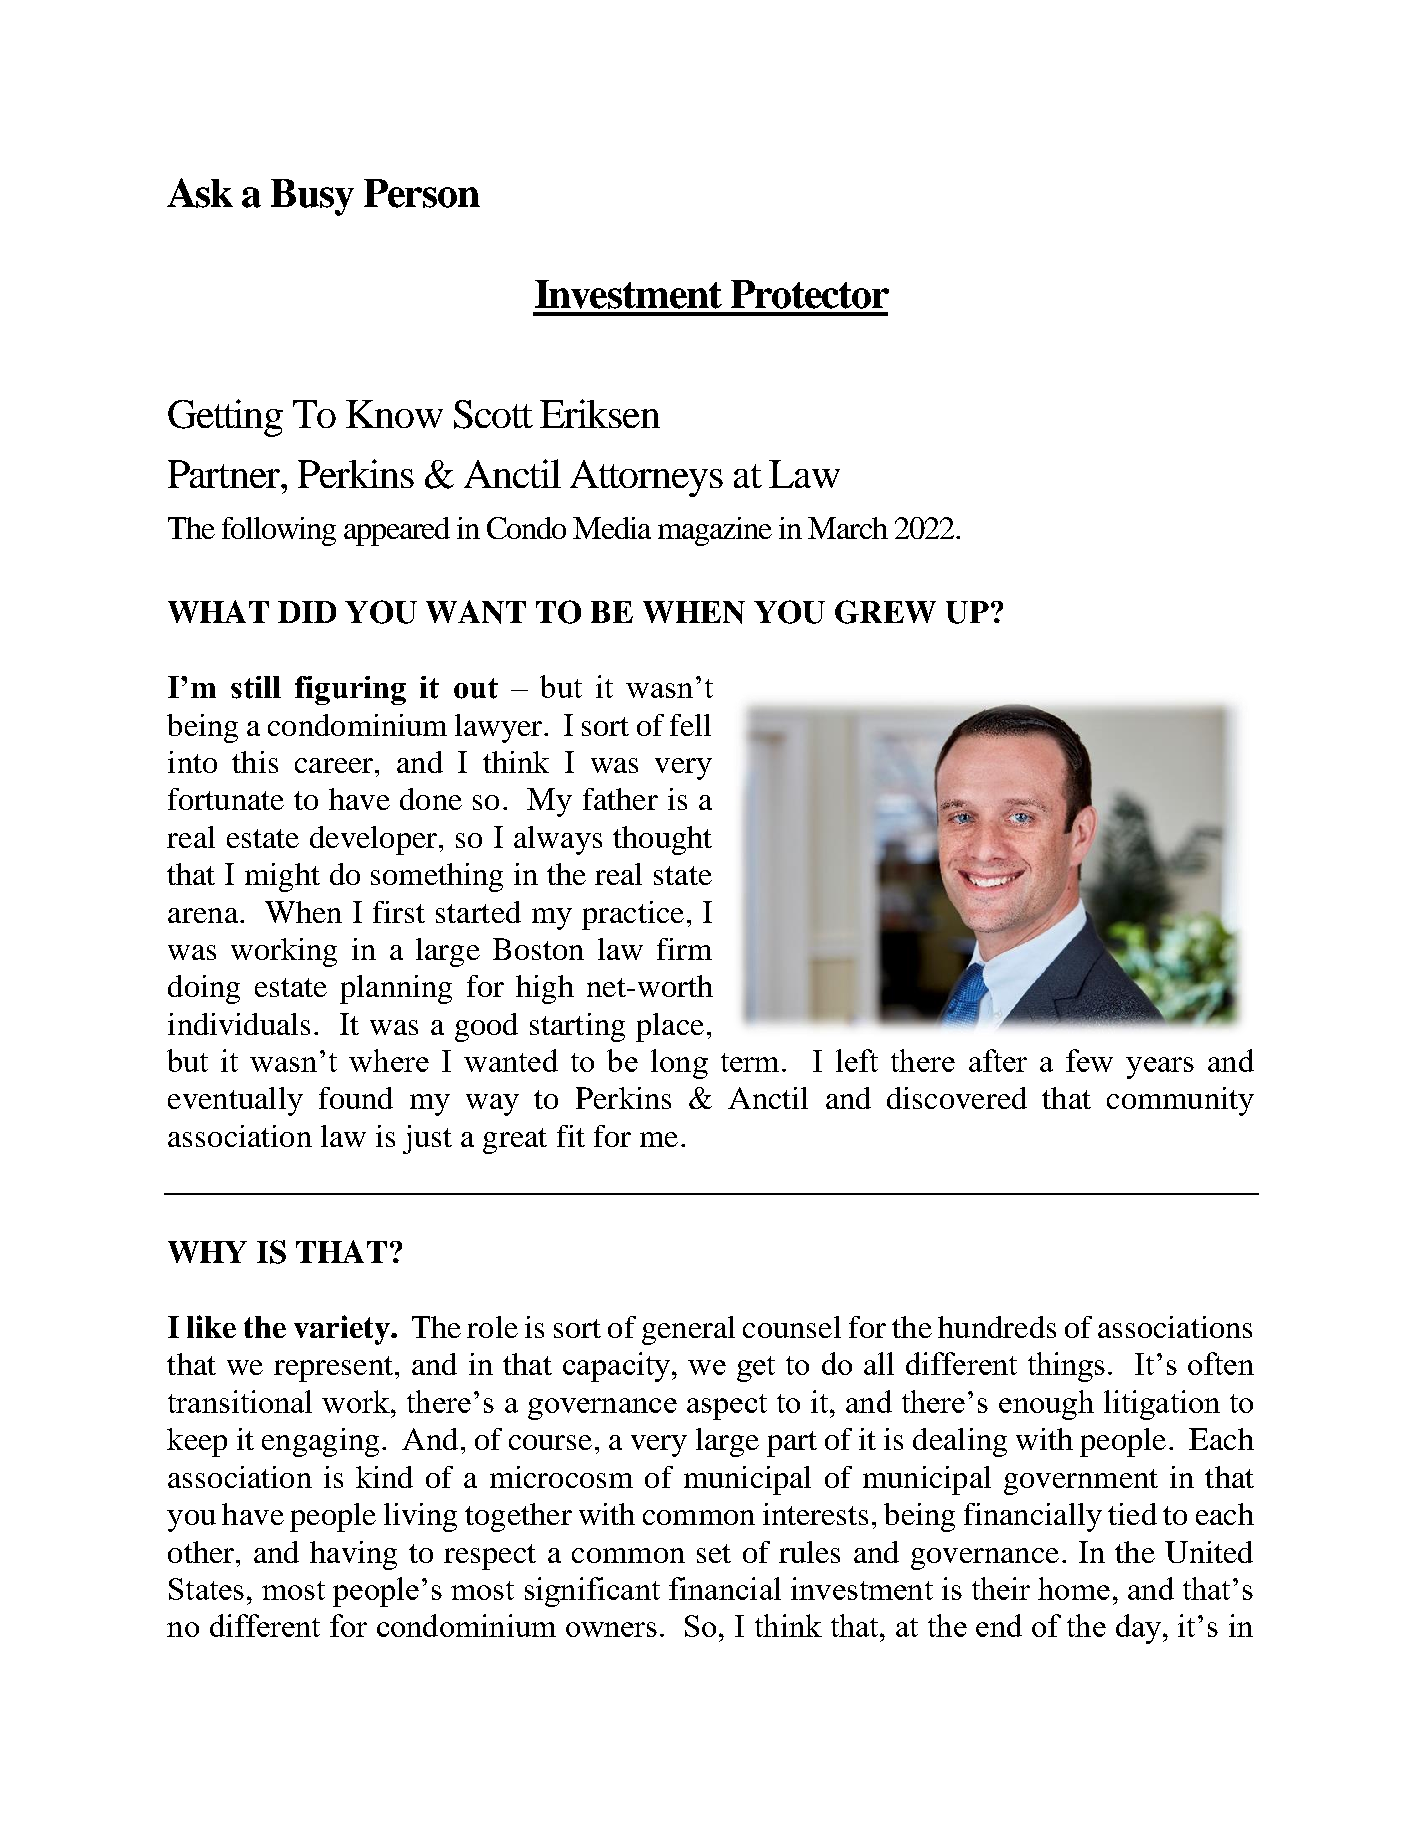  Describe the element at coordinates (885, 612) in the screenshot. I see `GREW` at that location.
